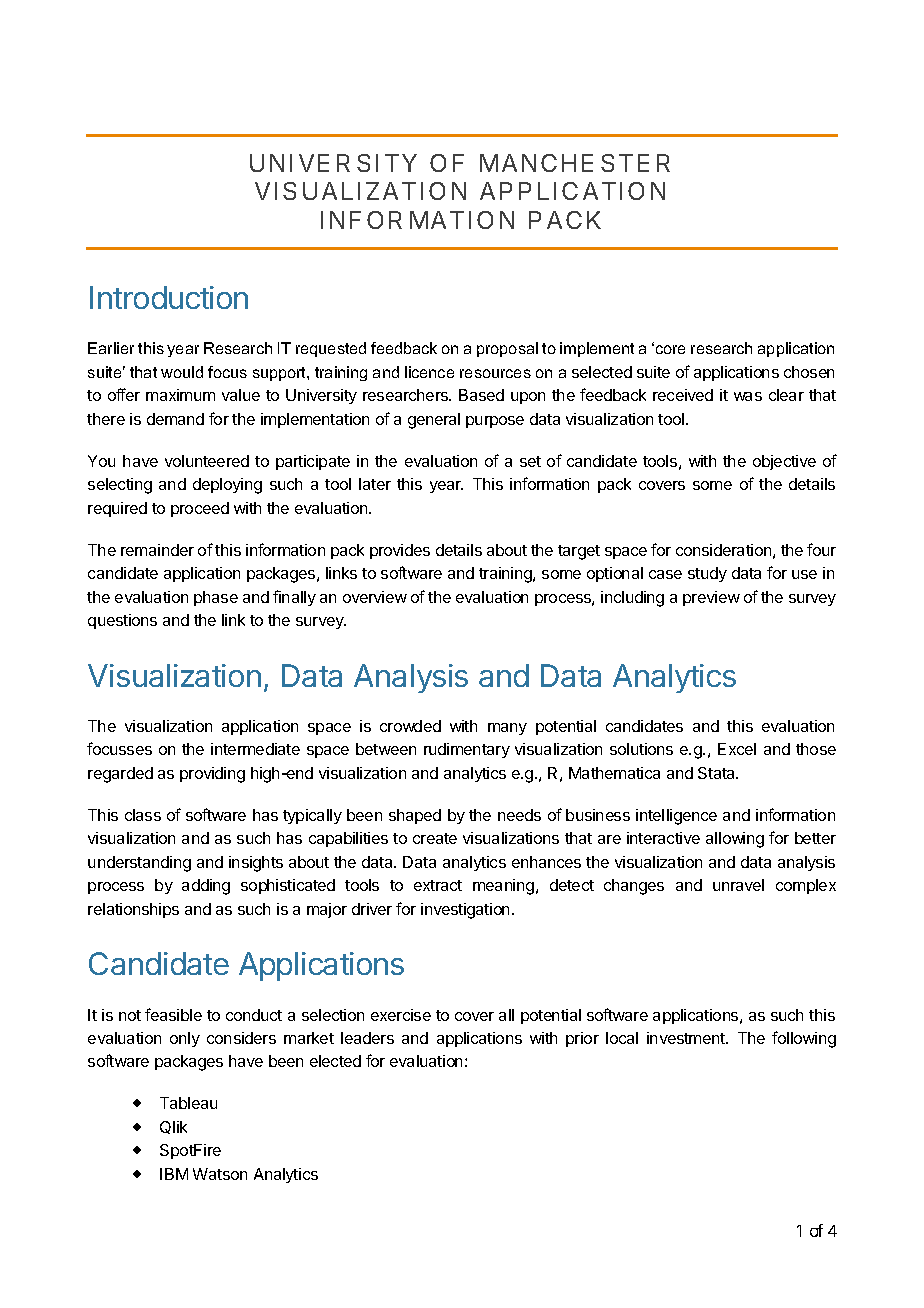 The image size is (924, 1308). What do you see at coordinates (465, 911) in the image?
I see `investigation` at bounding box center [465, 911].
